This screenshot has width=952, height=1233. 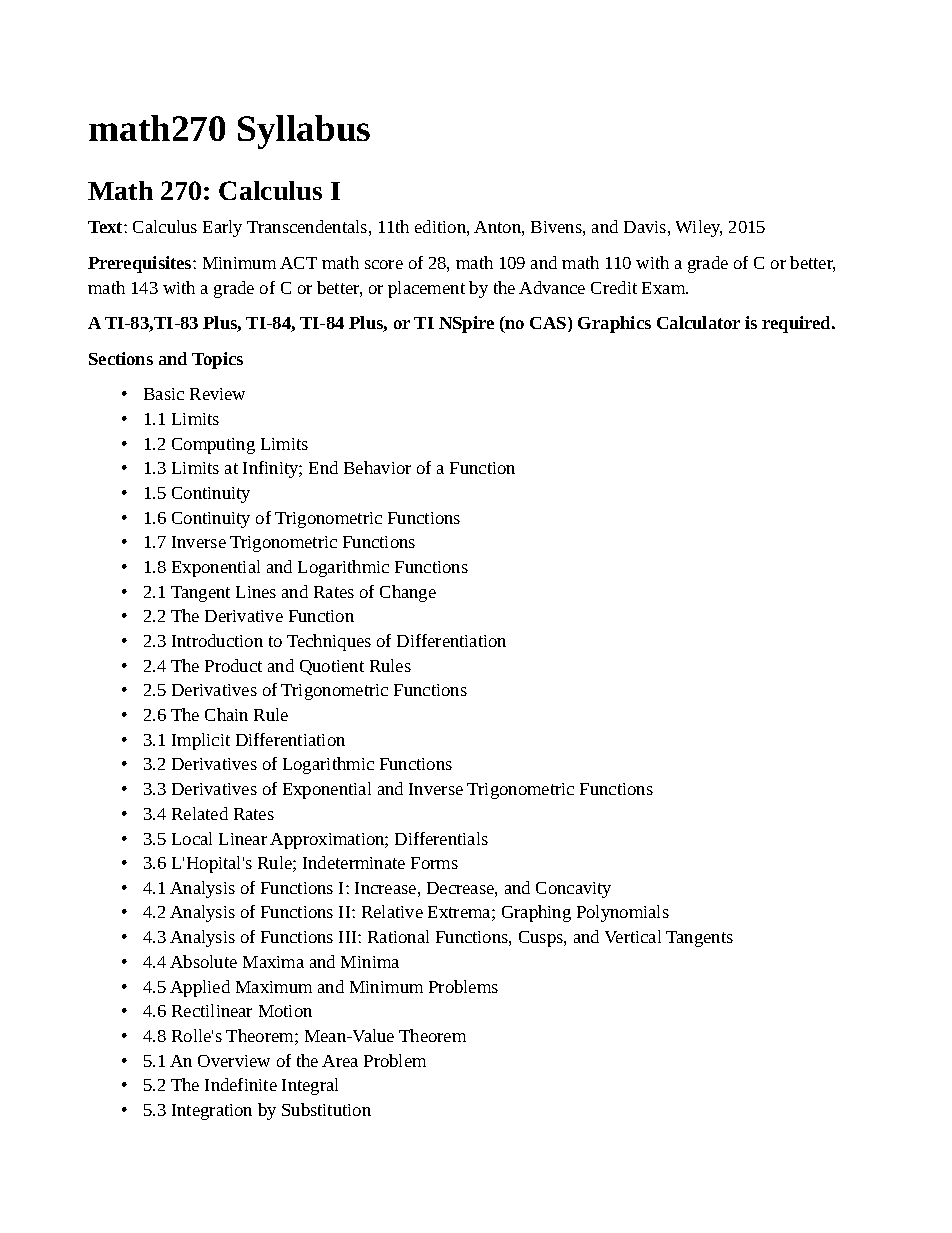 I want to click on Calculator, so click(x=698, y=322).
